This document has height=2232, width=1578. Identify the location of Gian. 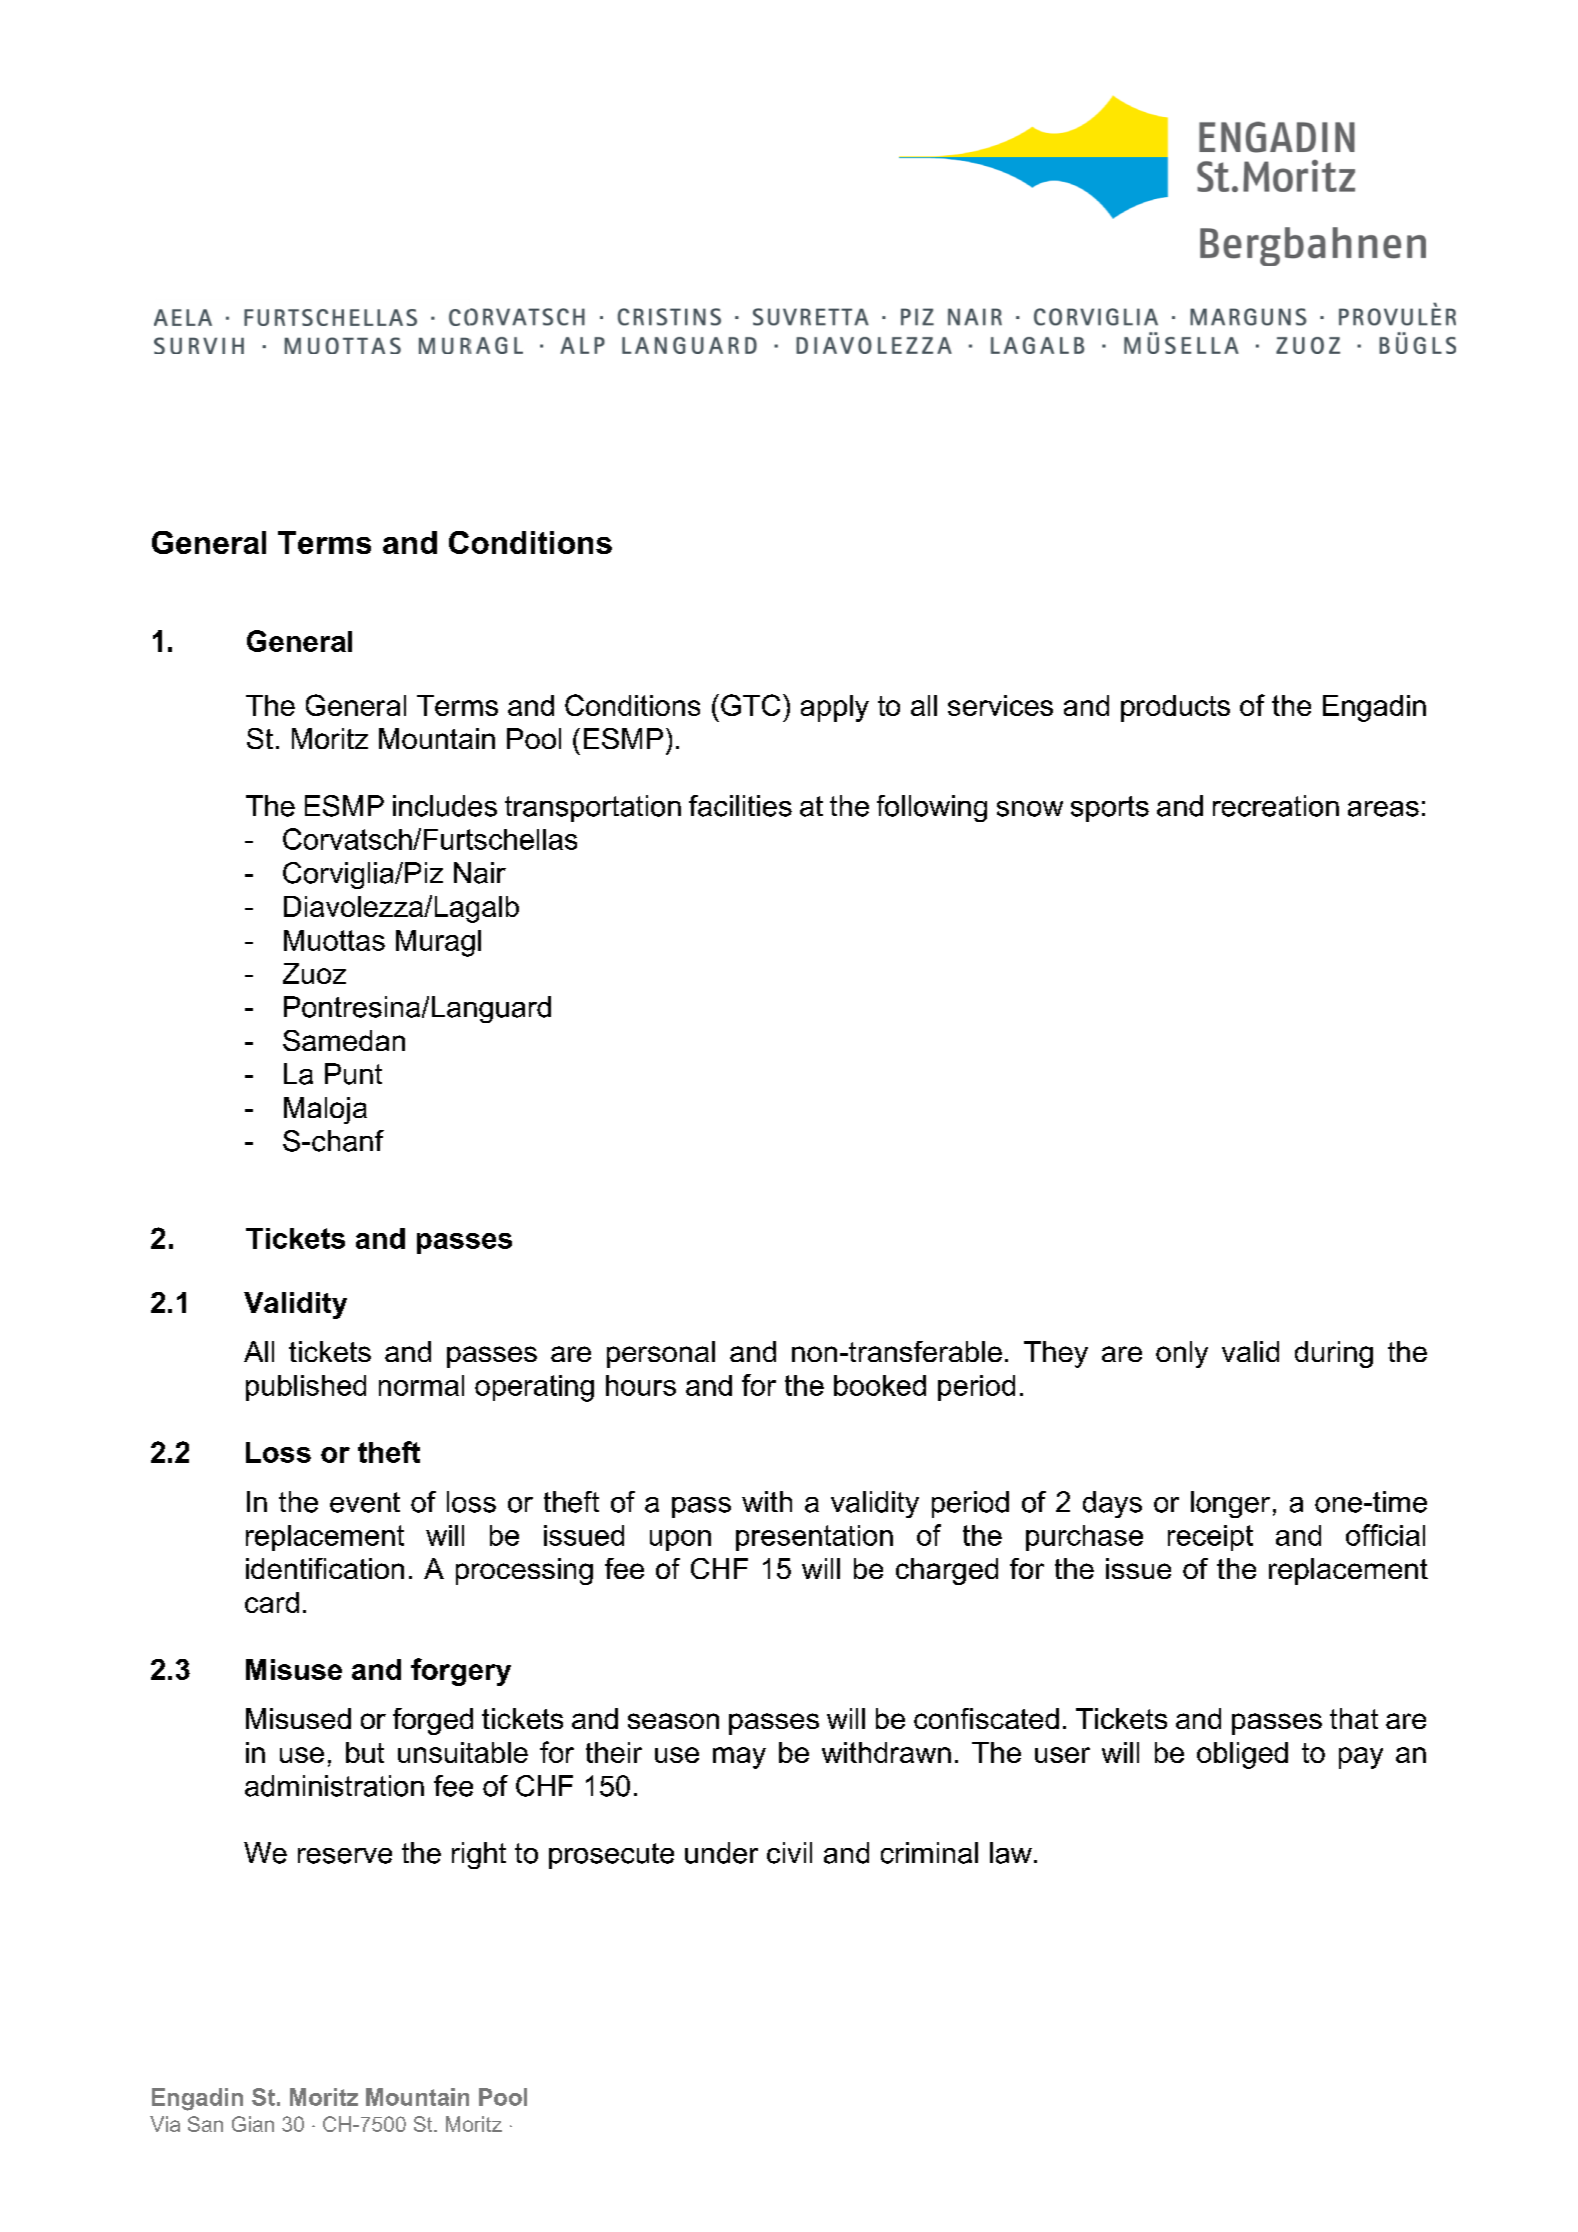
(253, 2124).
